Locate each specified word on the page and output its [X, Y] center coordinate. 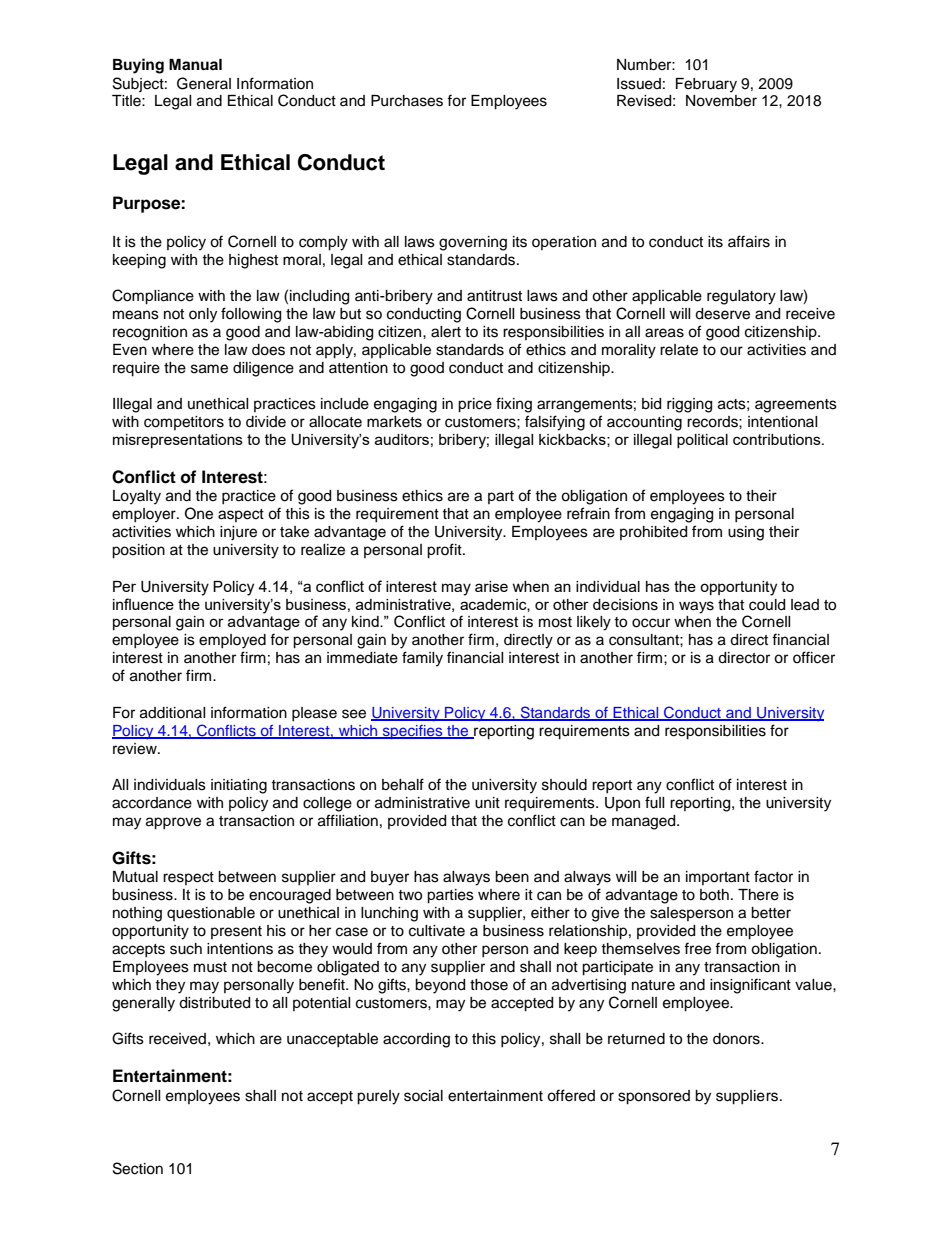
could [767, 605]
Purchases [407, 101]
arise [491, 586]
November [721, 101]
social [423, 1096]
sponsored [654, 1097]
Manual [195, 64]
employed [232, 641]
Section [138, 1168]
